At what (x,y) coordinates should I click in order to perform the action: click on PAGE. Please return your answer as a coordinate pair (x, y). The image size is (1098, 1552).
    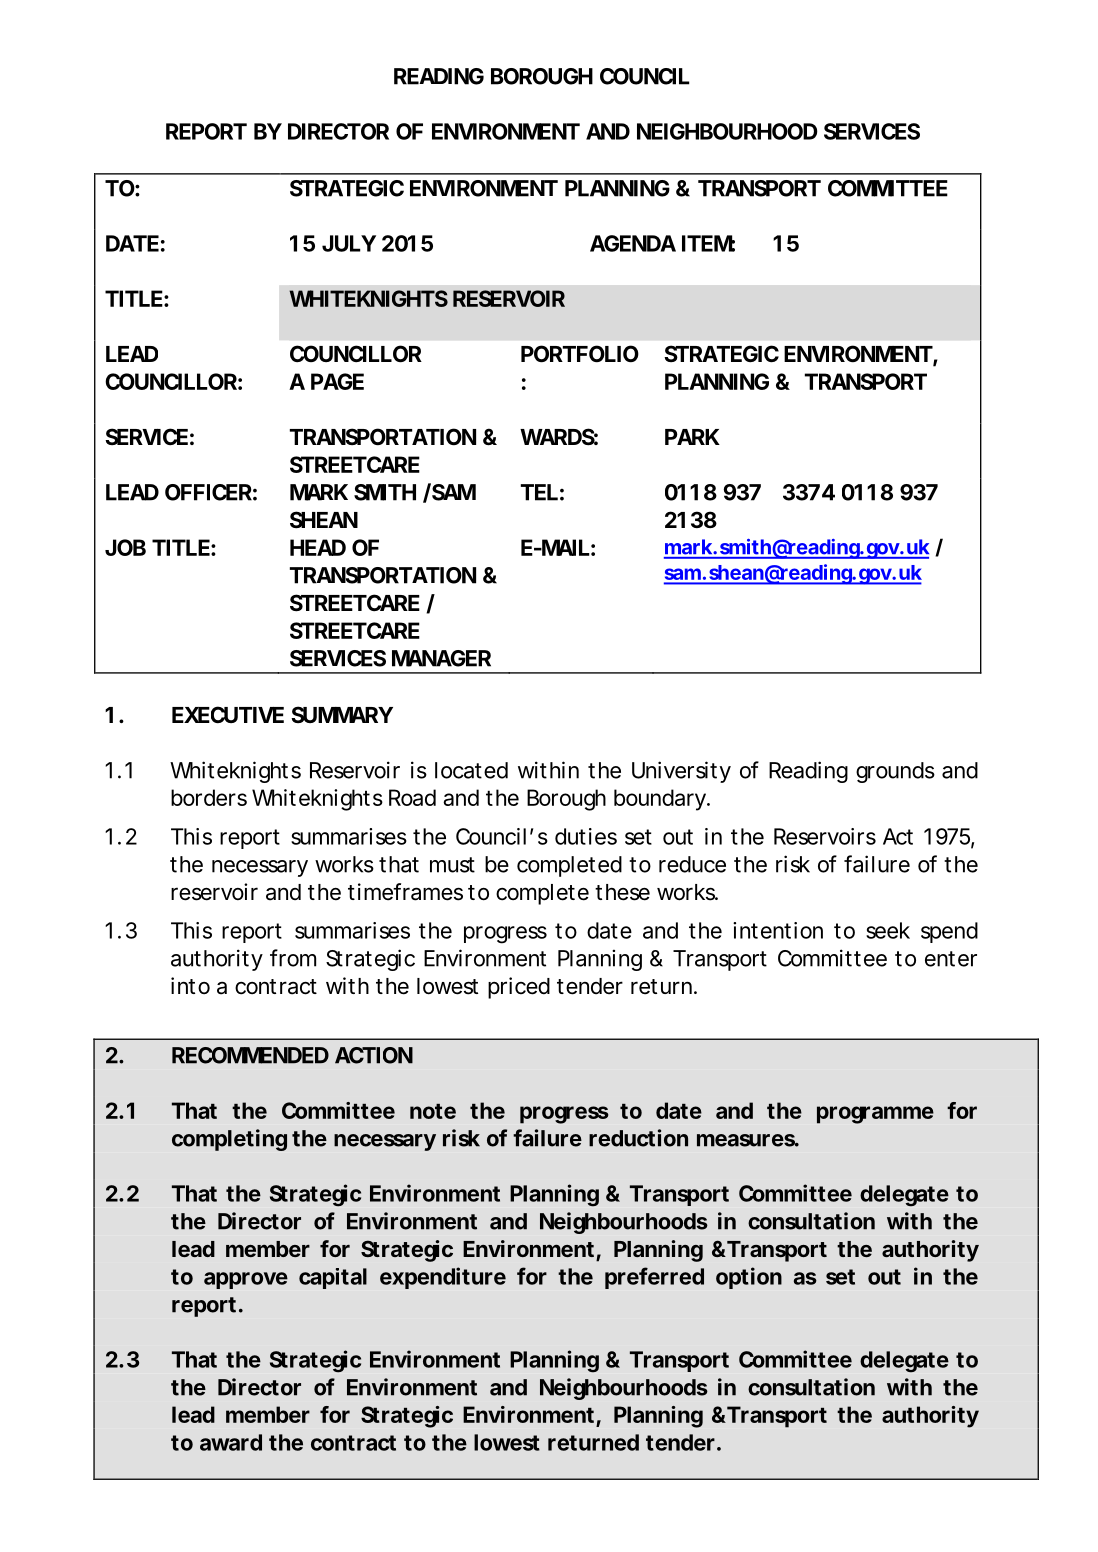
    Looking at the image, I should click on (337, 381).
